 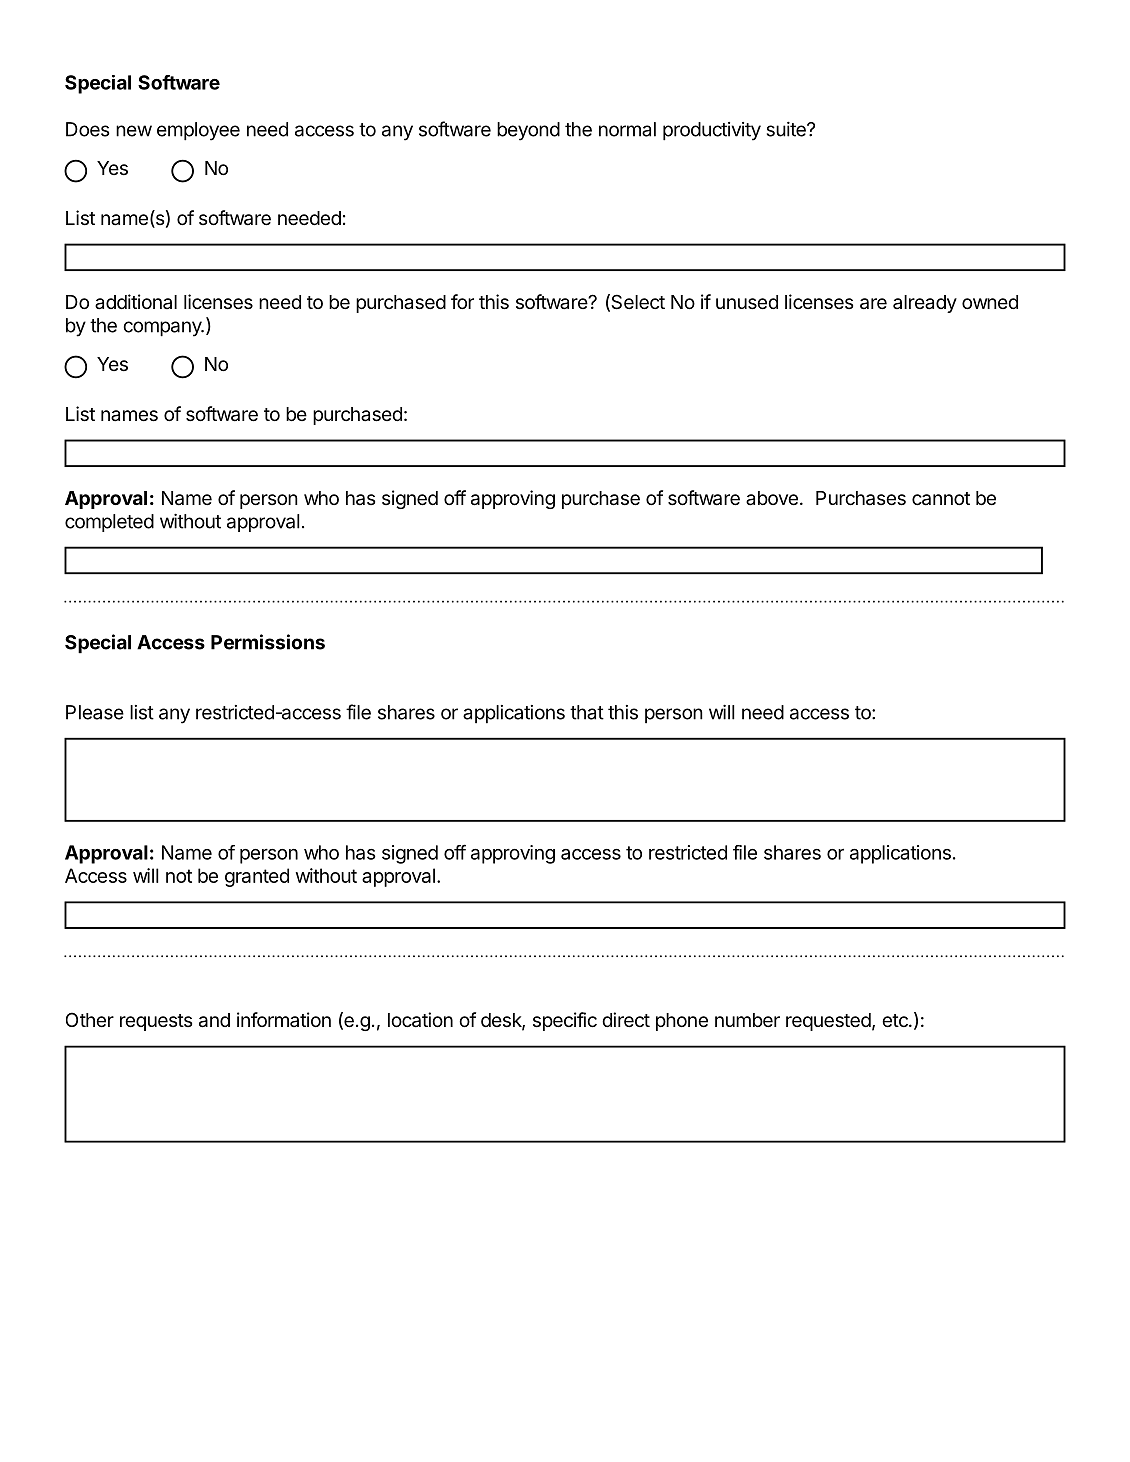 I want to click on etc, so click(x=896, y=1020).
